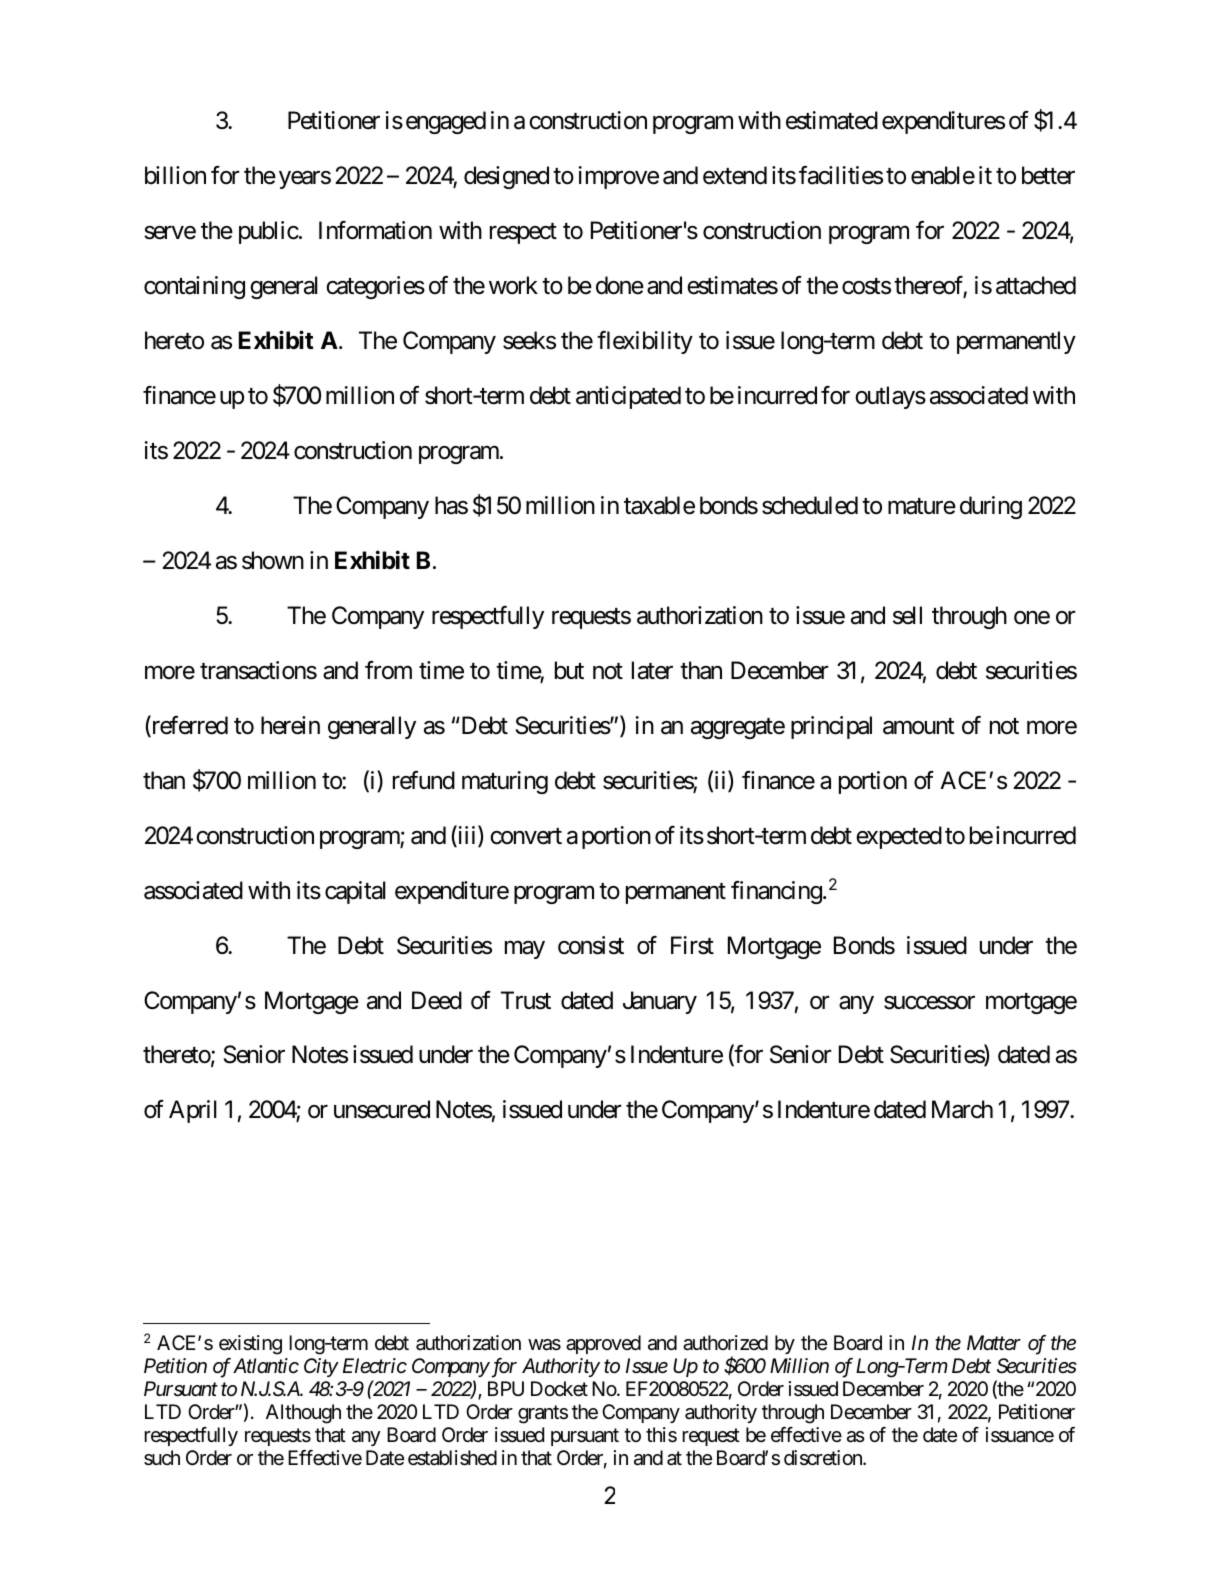 This screenshot has height=1577, width=1218. What do you see at coordinates (569, 670) in the screenshot?
I see `but` at bounding box center [569, 670].
